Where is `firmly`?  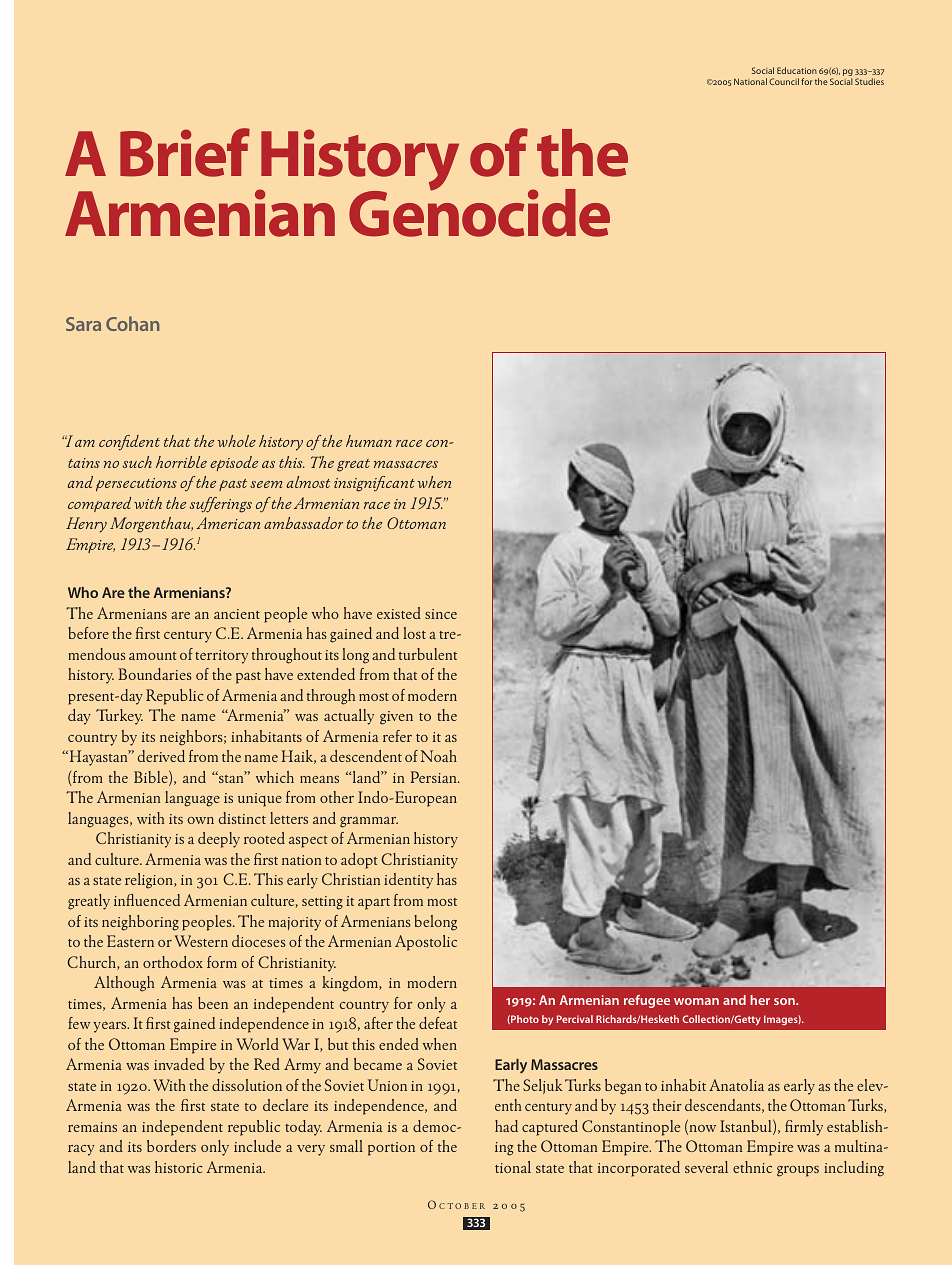 firmly is located at coordinates (804, 1128).
